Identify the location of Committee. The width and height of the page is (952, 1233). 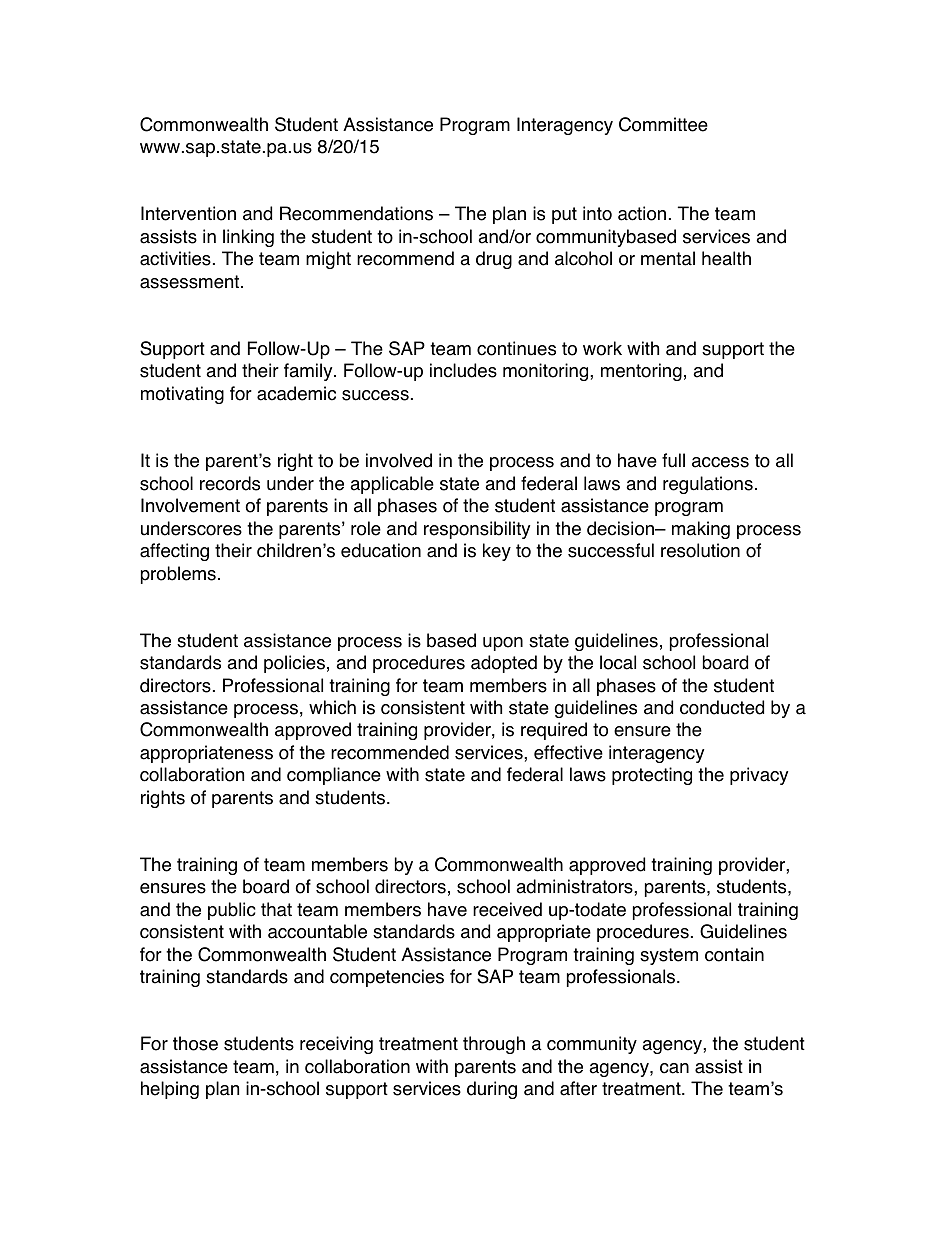
(663, 124).
